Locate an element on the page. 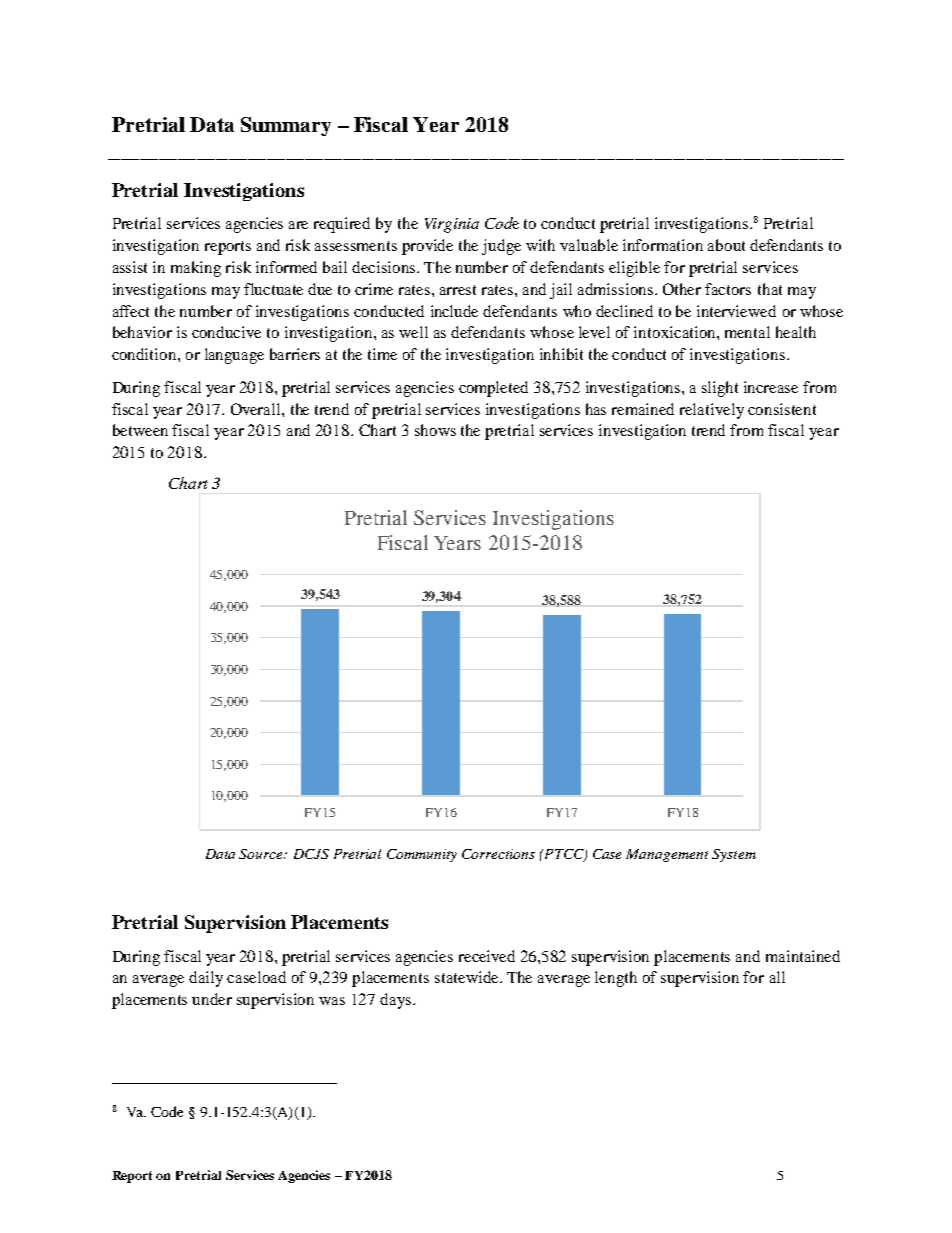 The height and width of the page is (1233, 952). relatively is located at coordinates (712, 411).
